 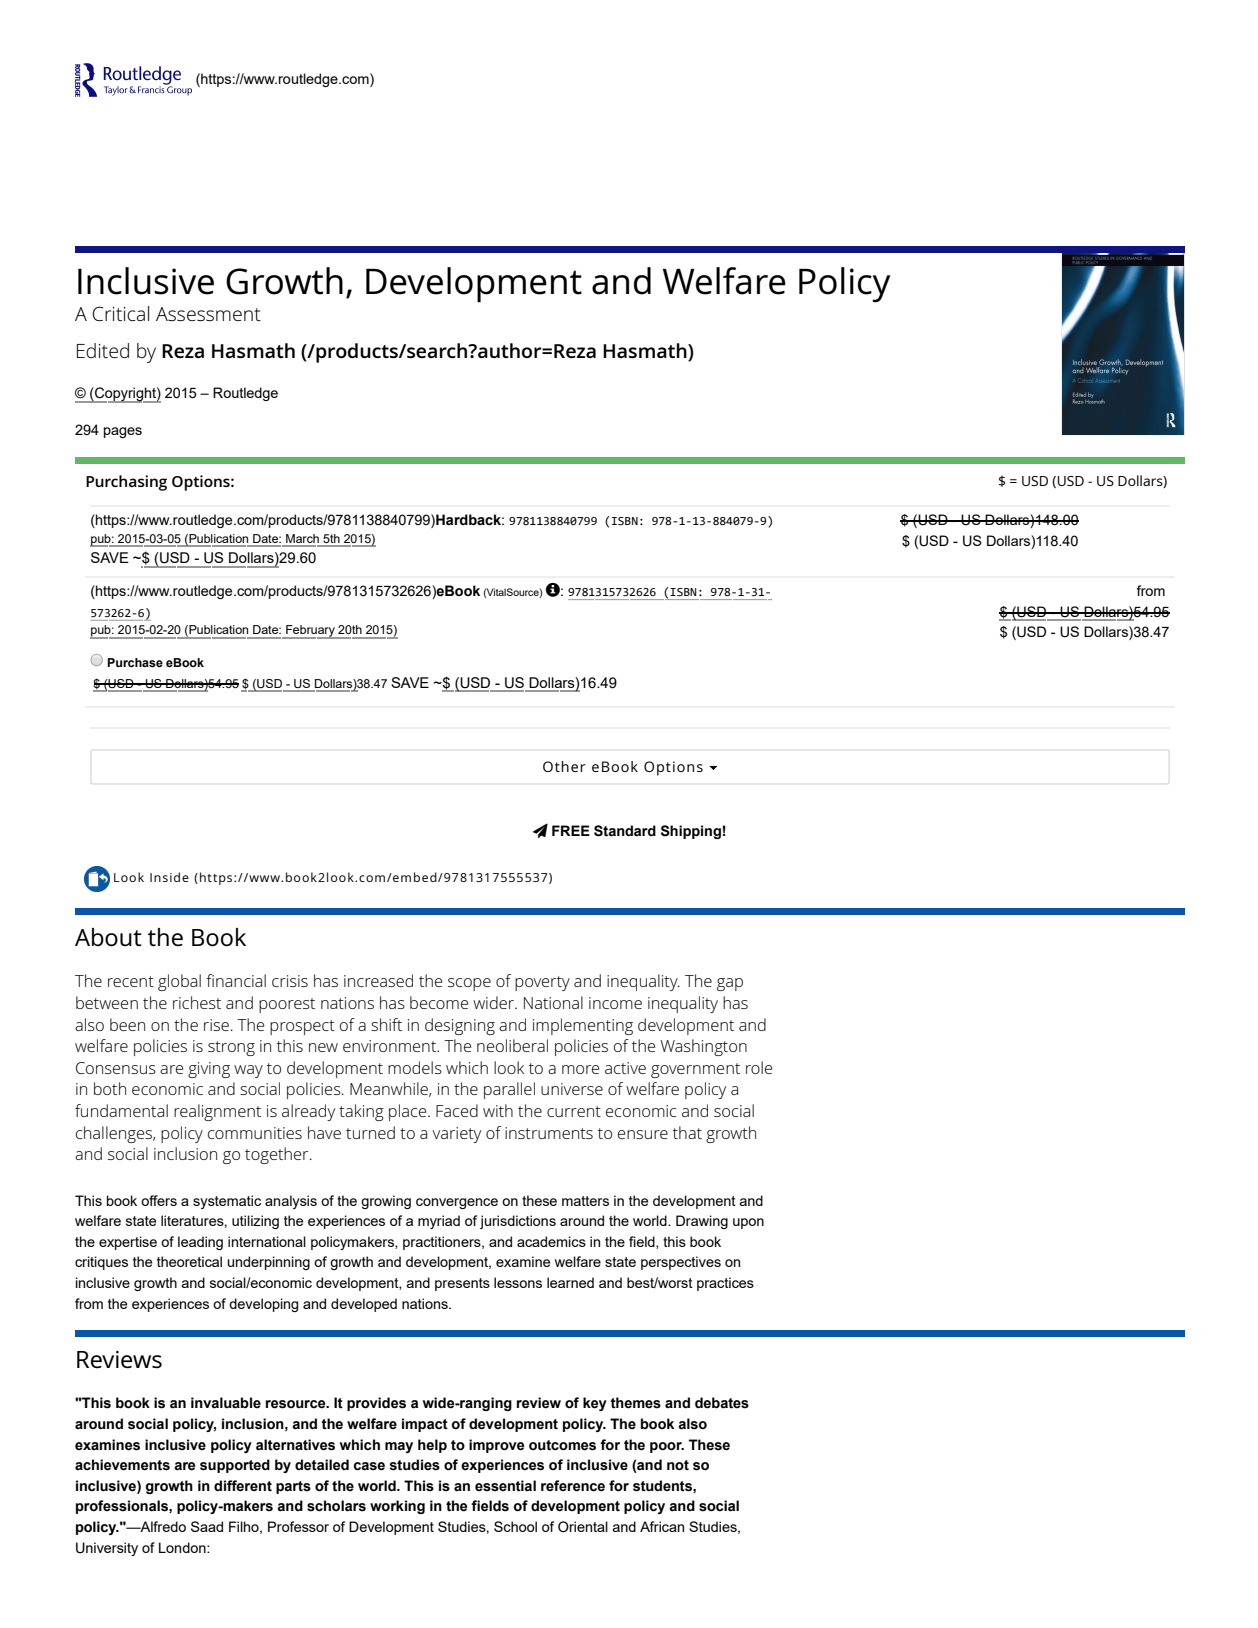 What do you see at coordinates (207, 1526) in the screenshot?
I see `Saad` at bounding box center [207, 1526].
